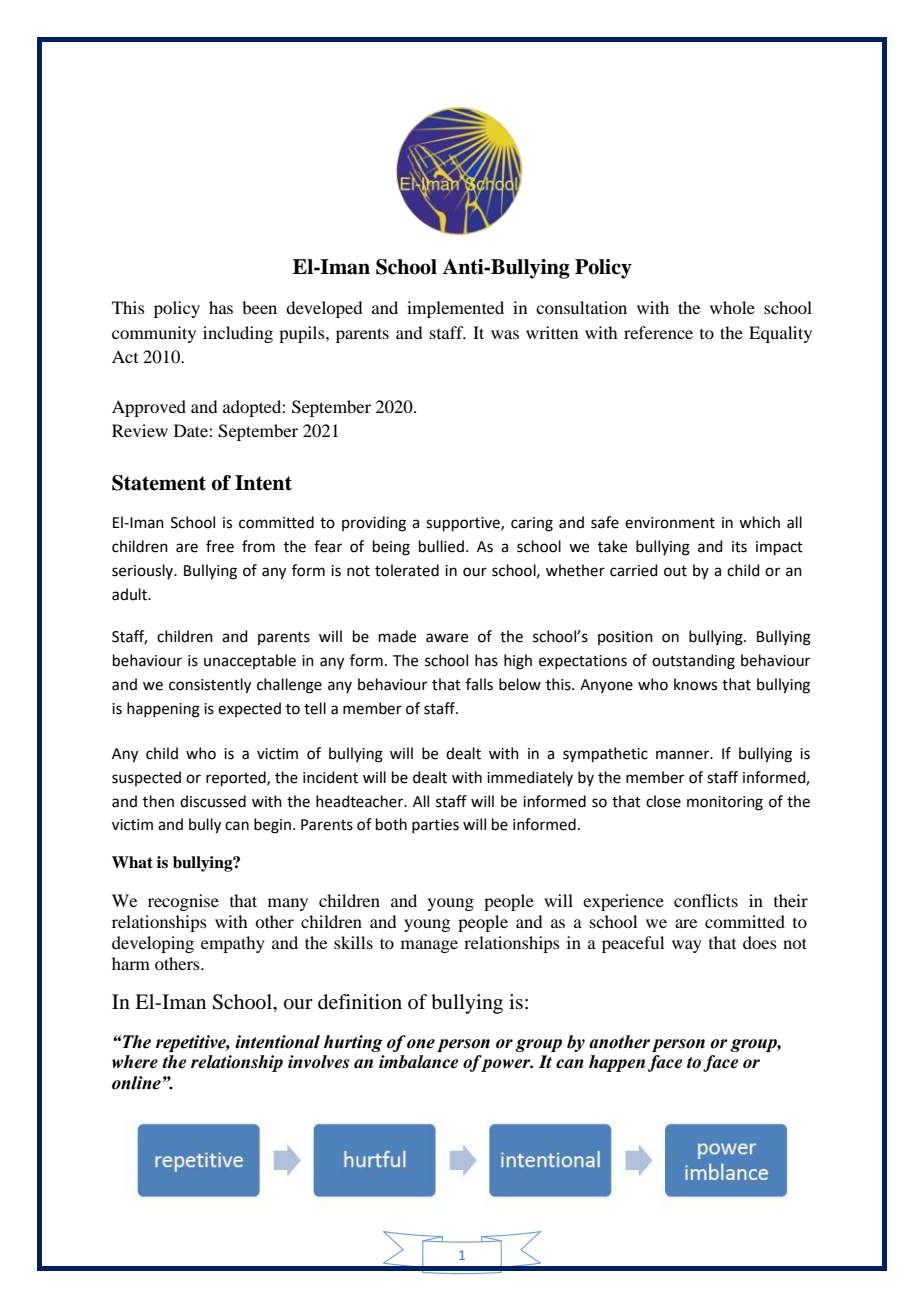 The image size is (924, 1308). I want to click on its, so click(739, 547).
